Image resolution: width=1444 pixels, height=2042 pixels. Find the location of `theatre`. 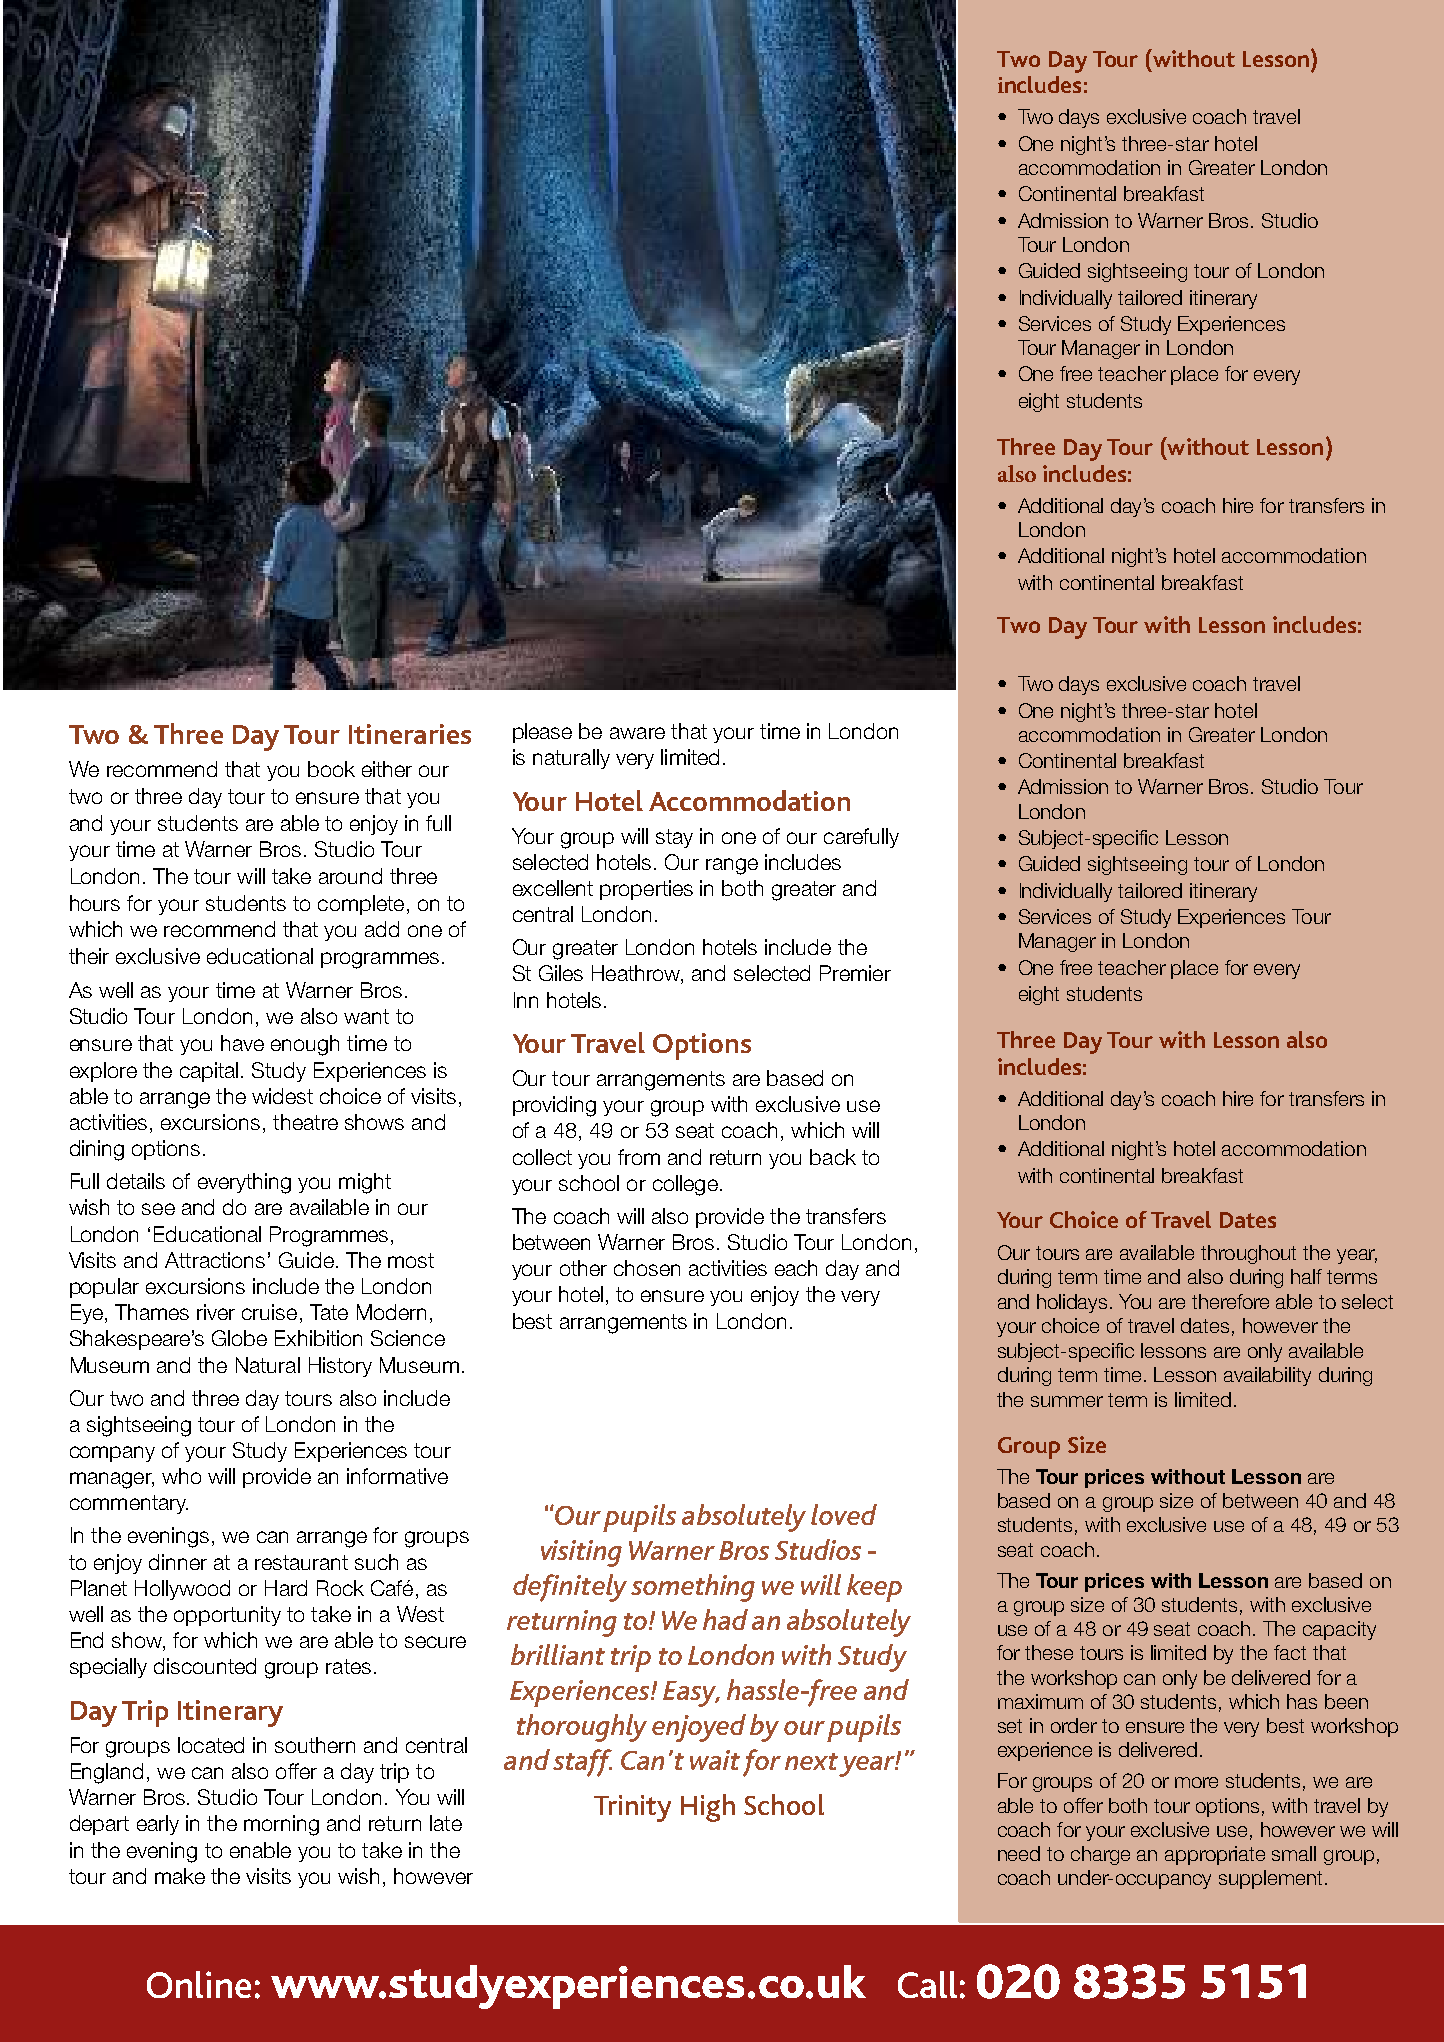

theatre is located at coordinates (305, 1122).
